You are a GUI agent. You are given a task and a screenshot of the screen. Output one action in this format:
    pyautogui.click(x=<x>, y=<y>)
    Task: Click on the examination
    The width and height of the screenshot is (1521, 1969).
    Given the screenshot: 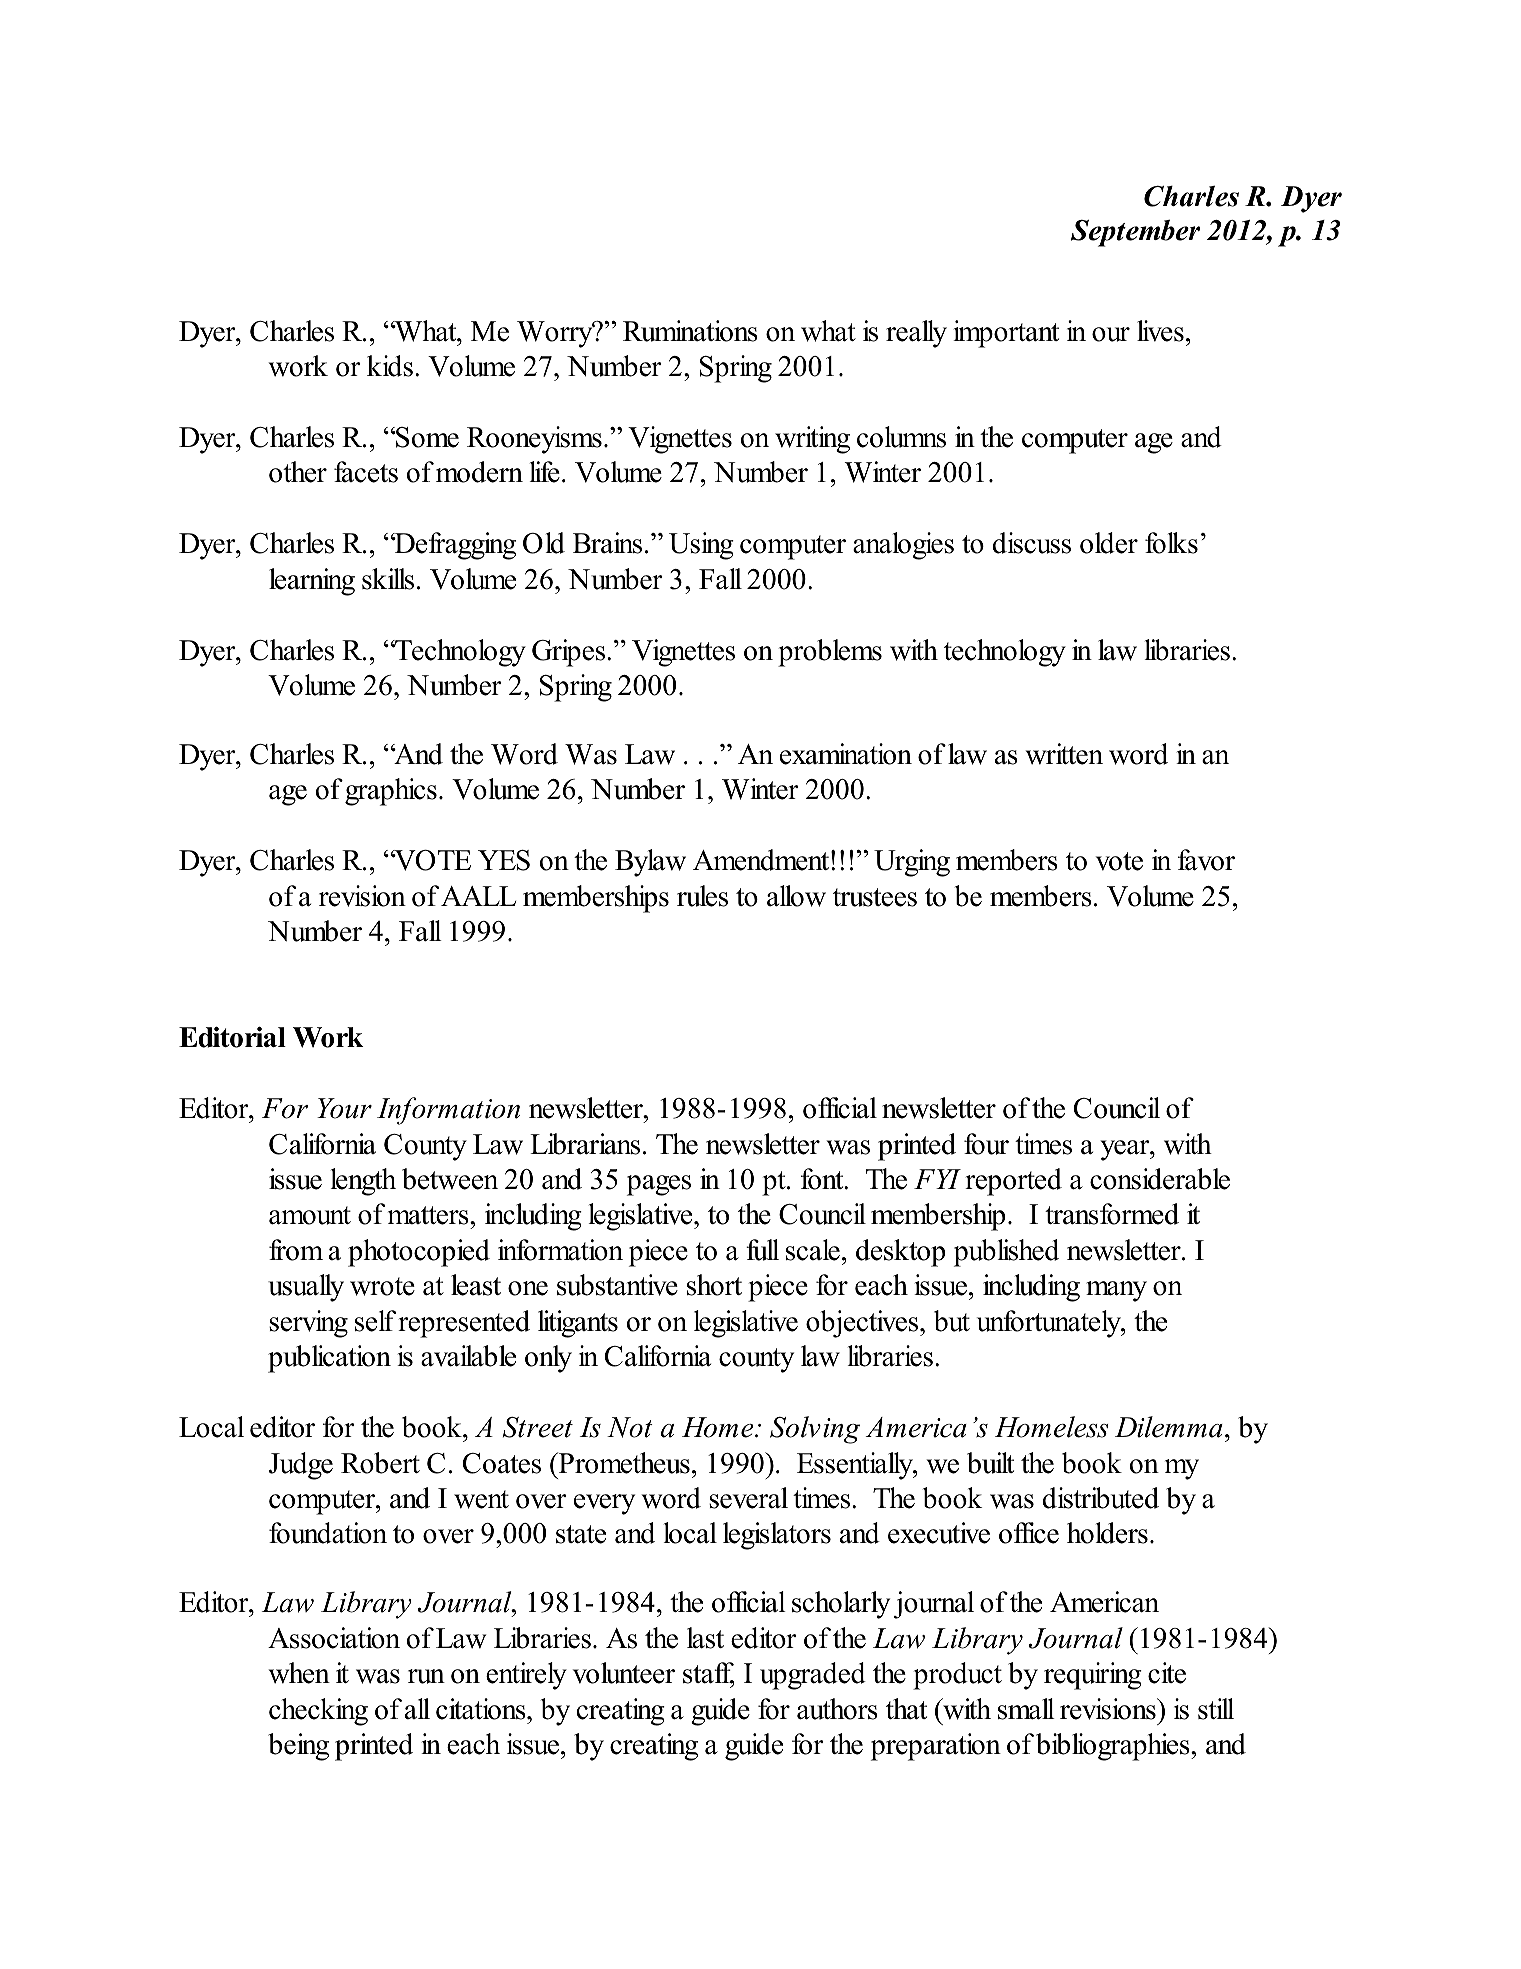 What is the action you would take?
    pyautogui.click(x=846, y=754)
